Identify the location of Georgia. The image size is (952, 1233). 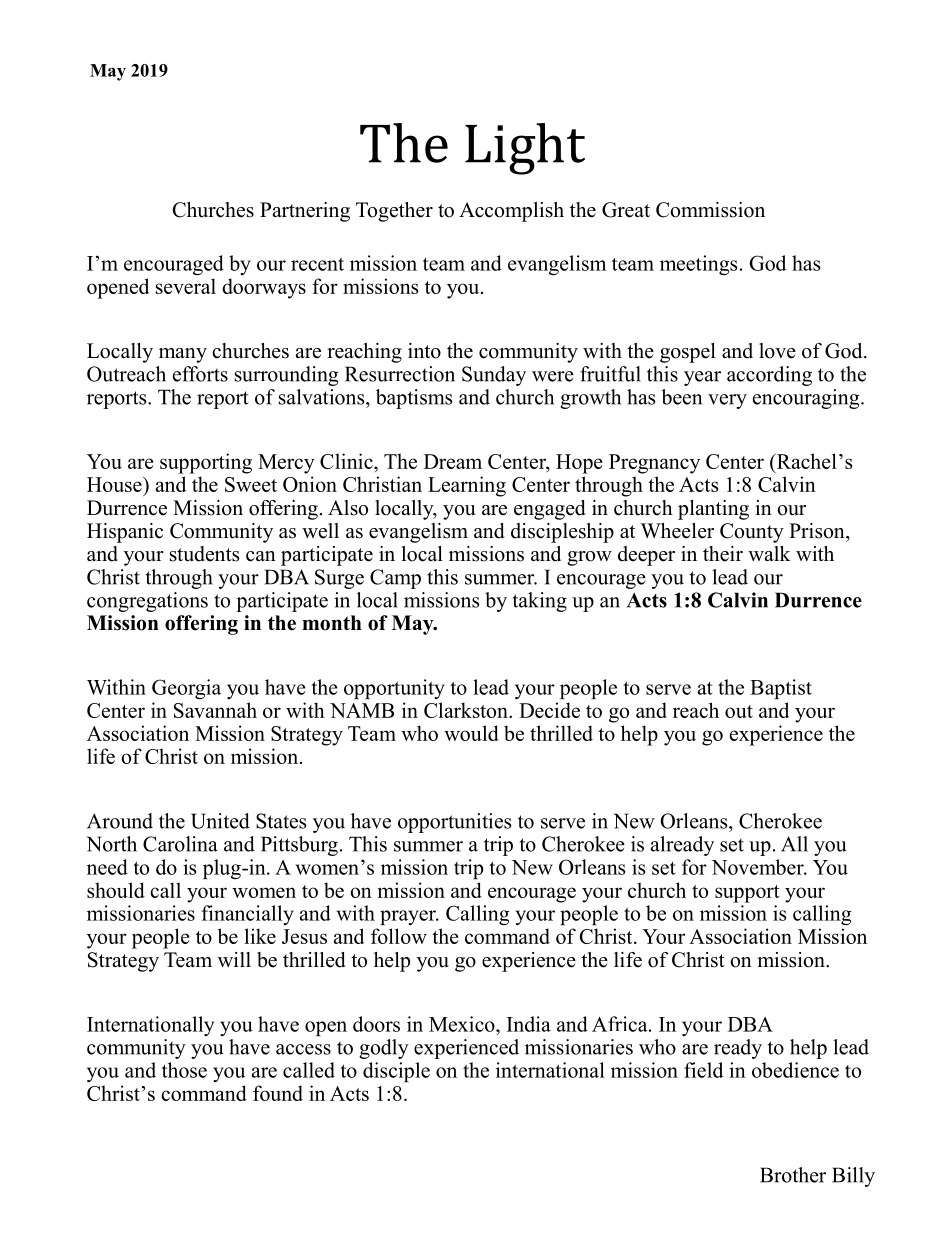
(186, 689).
